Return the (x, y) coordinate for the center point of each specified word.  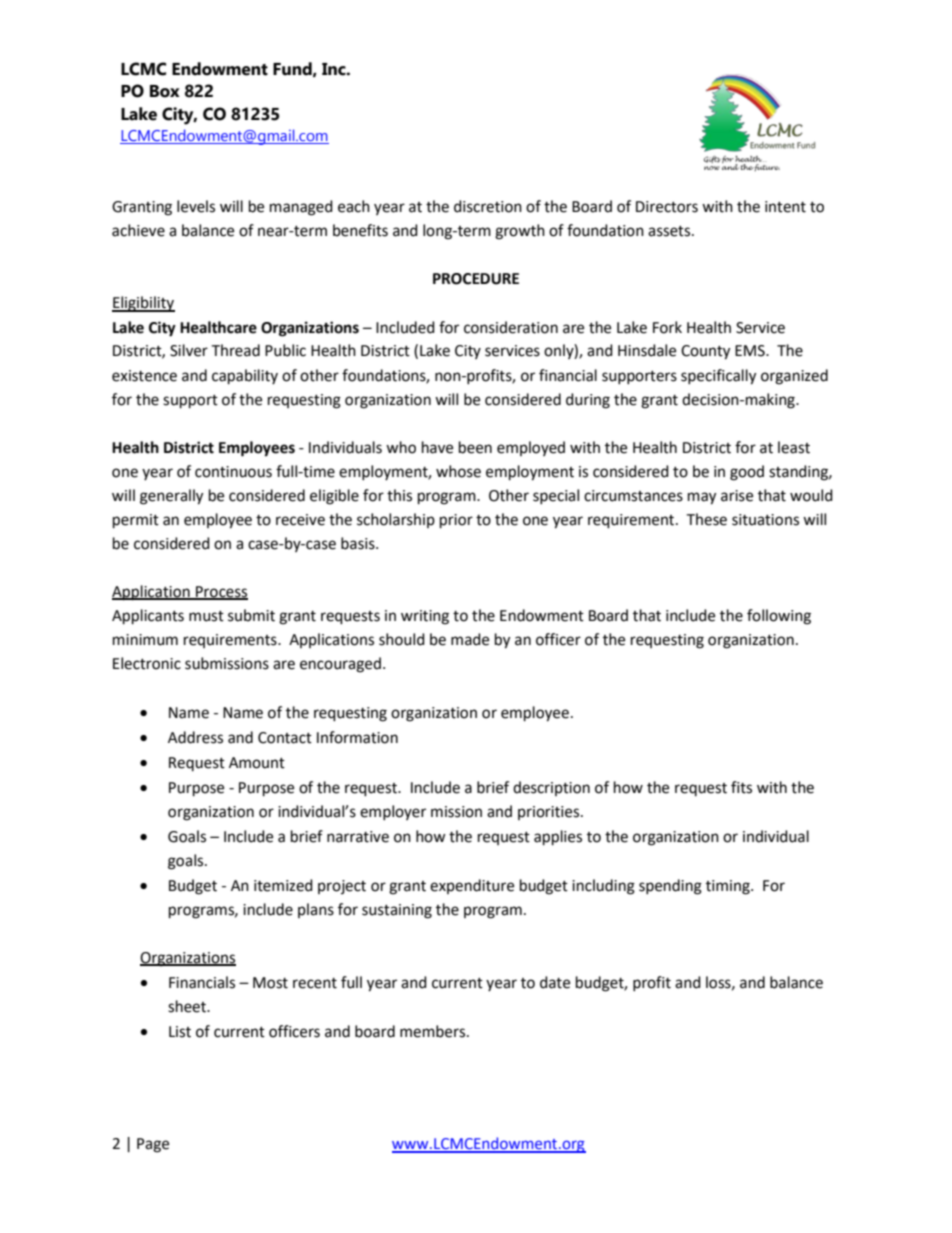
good (747, 473)
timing (729, 887)
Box (165, 91)
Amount (257, 763)
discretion (488, 206)
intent (785, 207)
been (475, 447)
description (551, 788)
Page (153, 1145)
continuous (233, 472)
